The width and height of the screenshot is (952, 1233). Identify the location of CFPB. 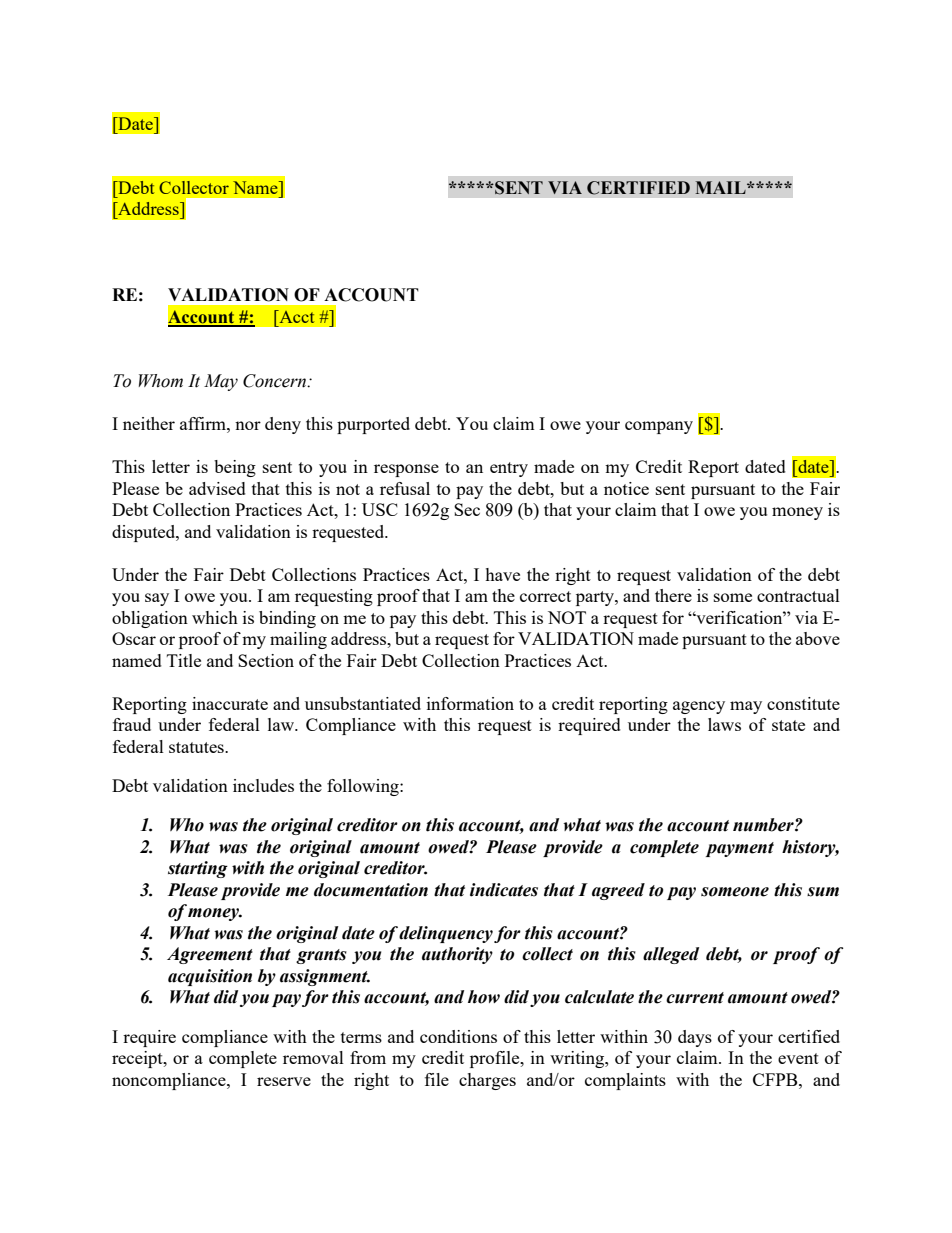
(776, 1079).
